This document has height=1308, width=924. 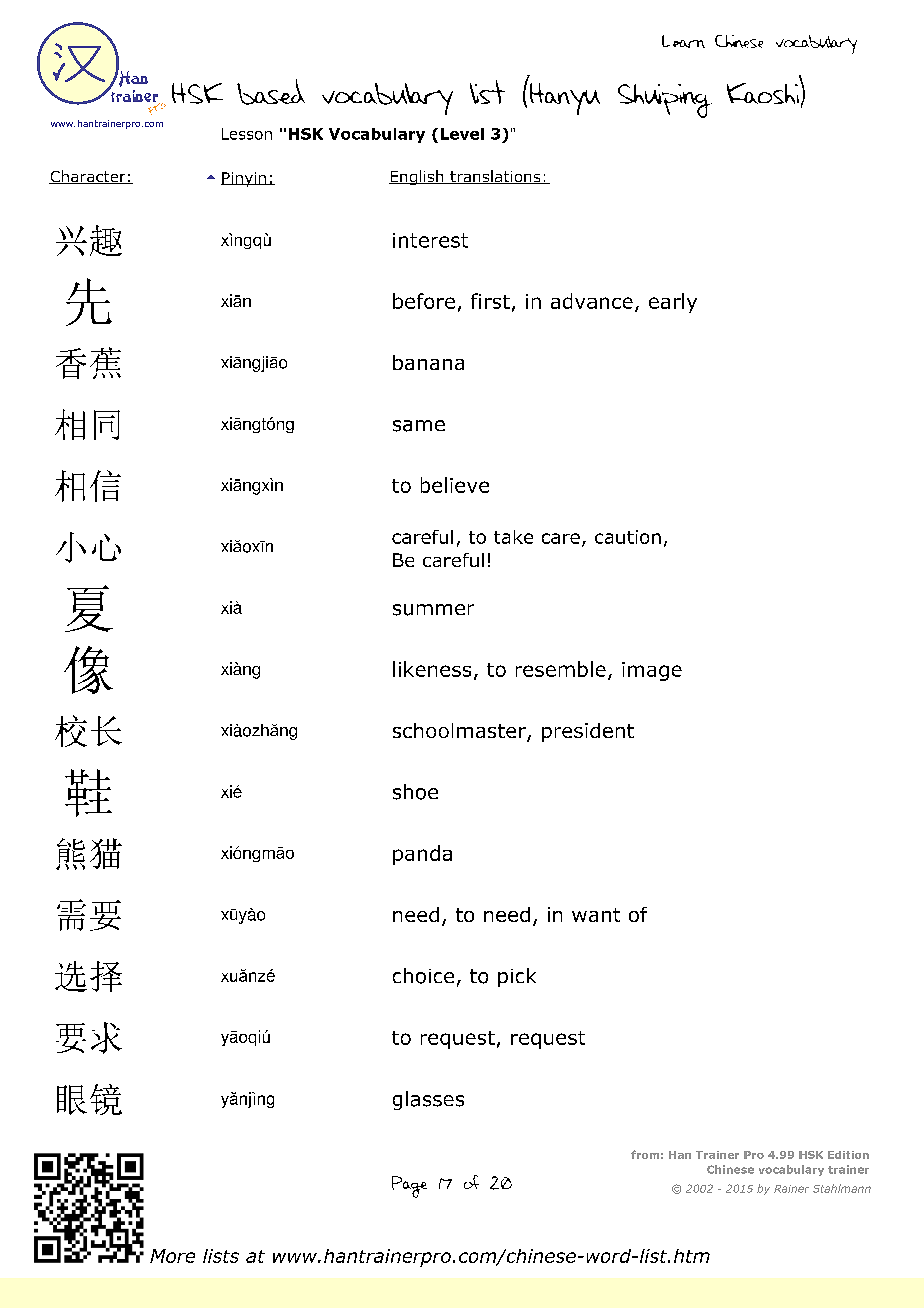 What do you see at coordinates (848, 1155) in the document?
I see `Edition` at bounding box center [848, 1155].
